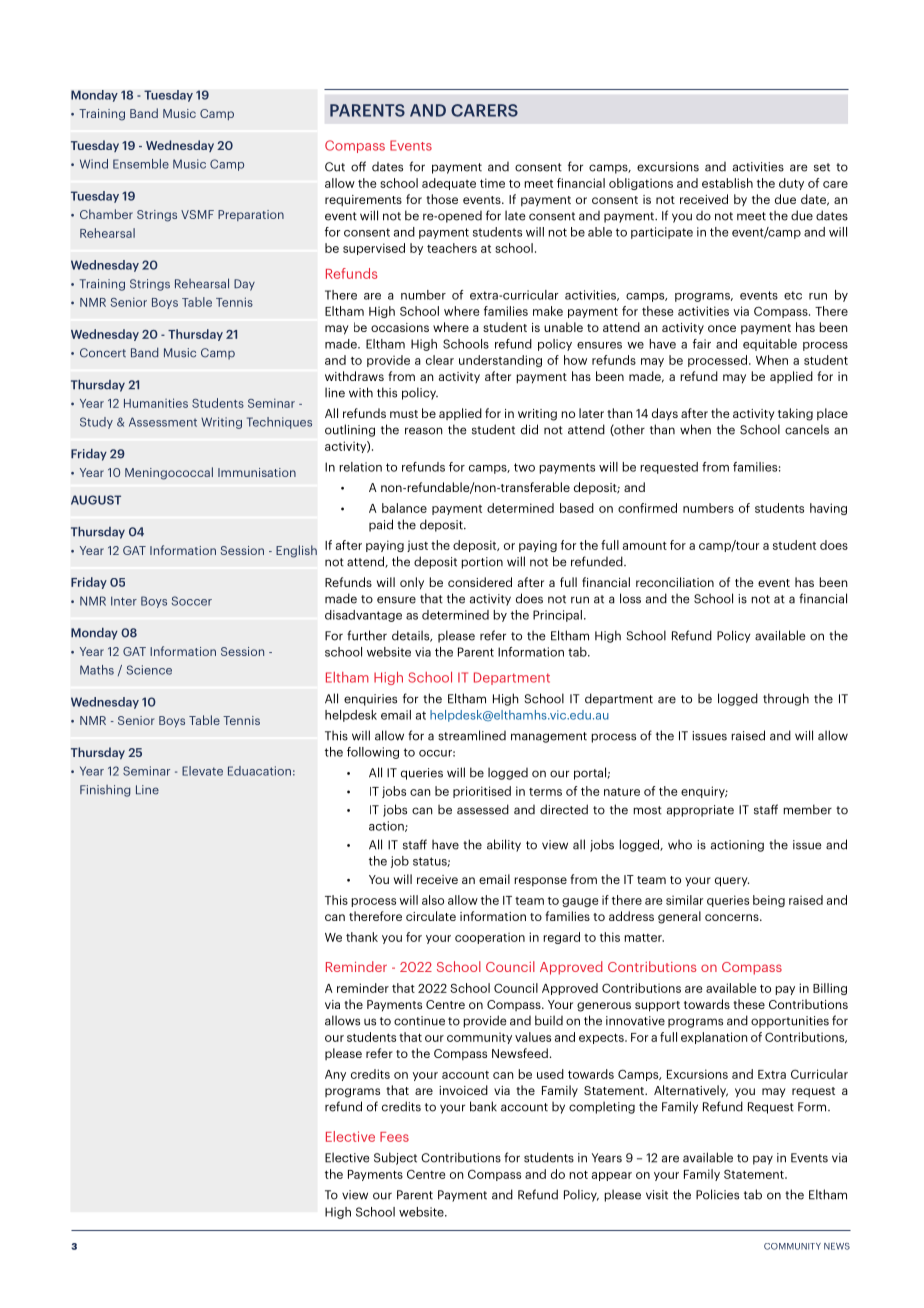 Image resolution: width=924 pixels, height=1308 pixels. Describe the element at coordinates (141, 164) in the page. I see `Ensemble` at that location.
